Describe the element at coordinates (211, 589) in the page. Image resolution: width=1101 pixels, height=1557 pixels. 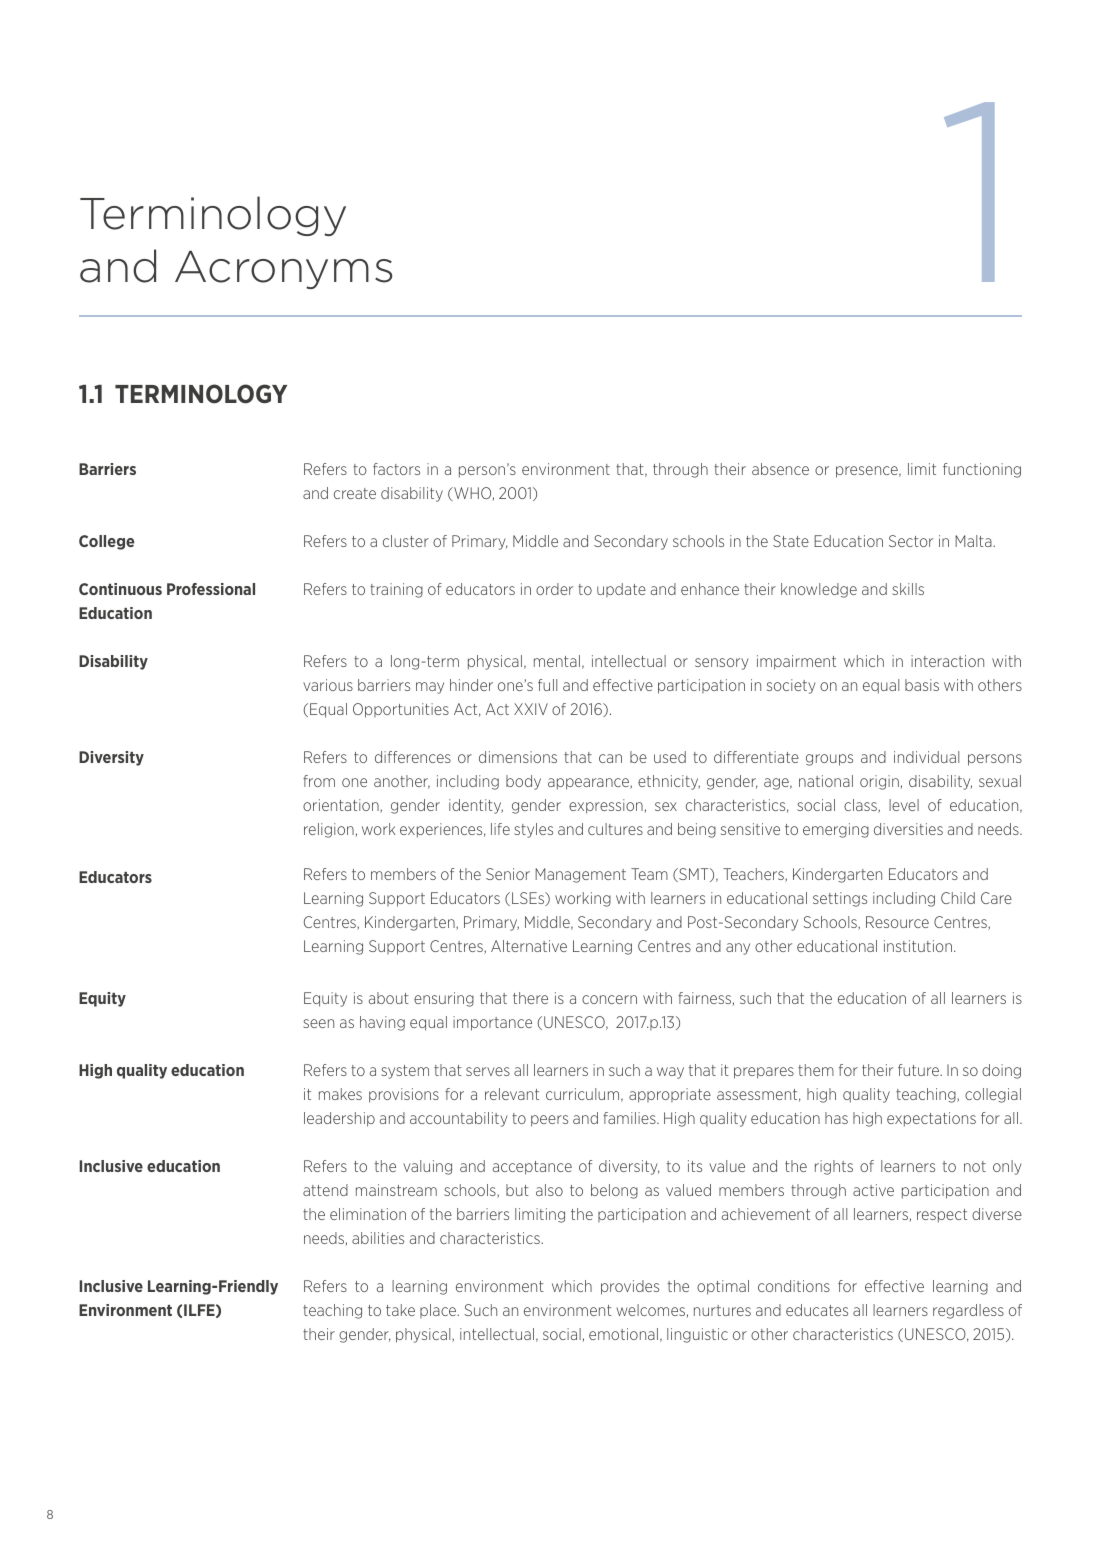
I see `Professional` at that location.
